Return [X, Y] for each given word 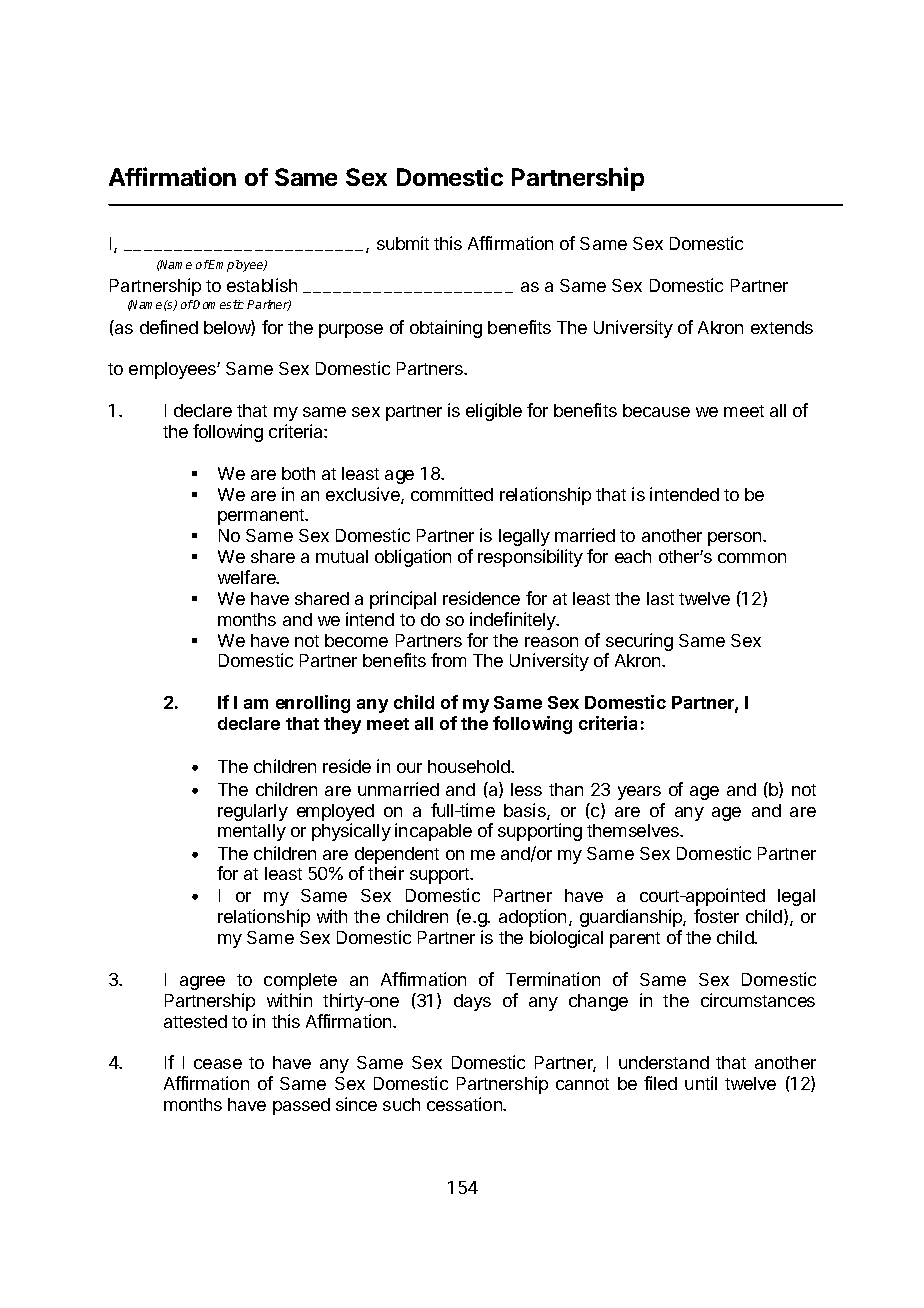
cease [218, 1064]
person [736, 539]
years [639, 793]
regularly [253, 812]
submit [403, 243]
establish [262, 285]
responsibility [530, 558]
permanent [262, 517]
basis [526, 811]
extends [782, 327]
